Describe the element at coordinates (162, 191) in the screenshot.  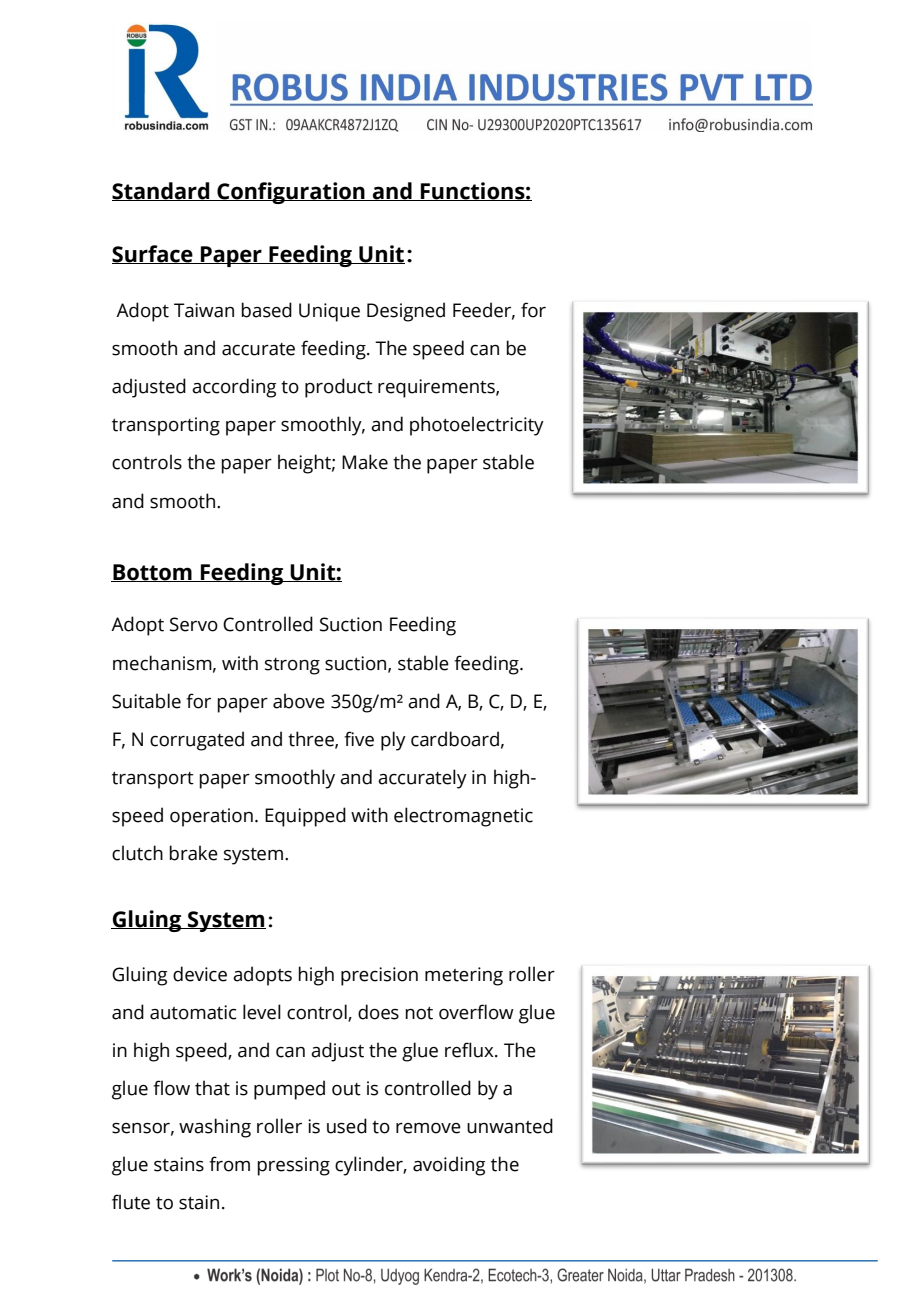
I see `Standard` at that location.
